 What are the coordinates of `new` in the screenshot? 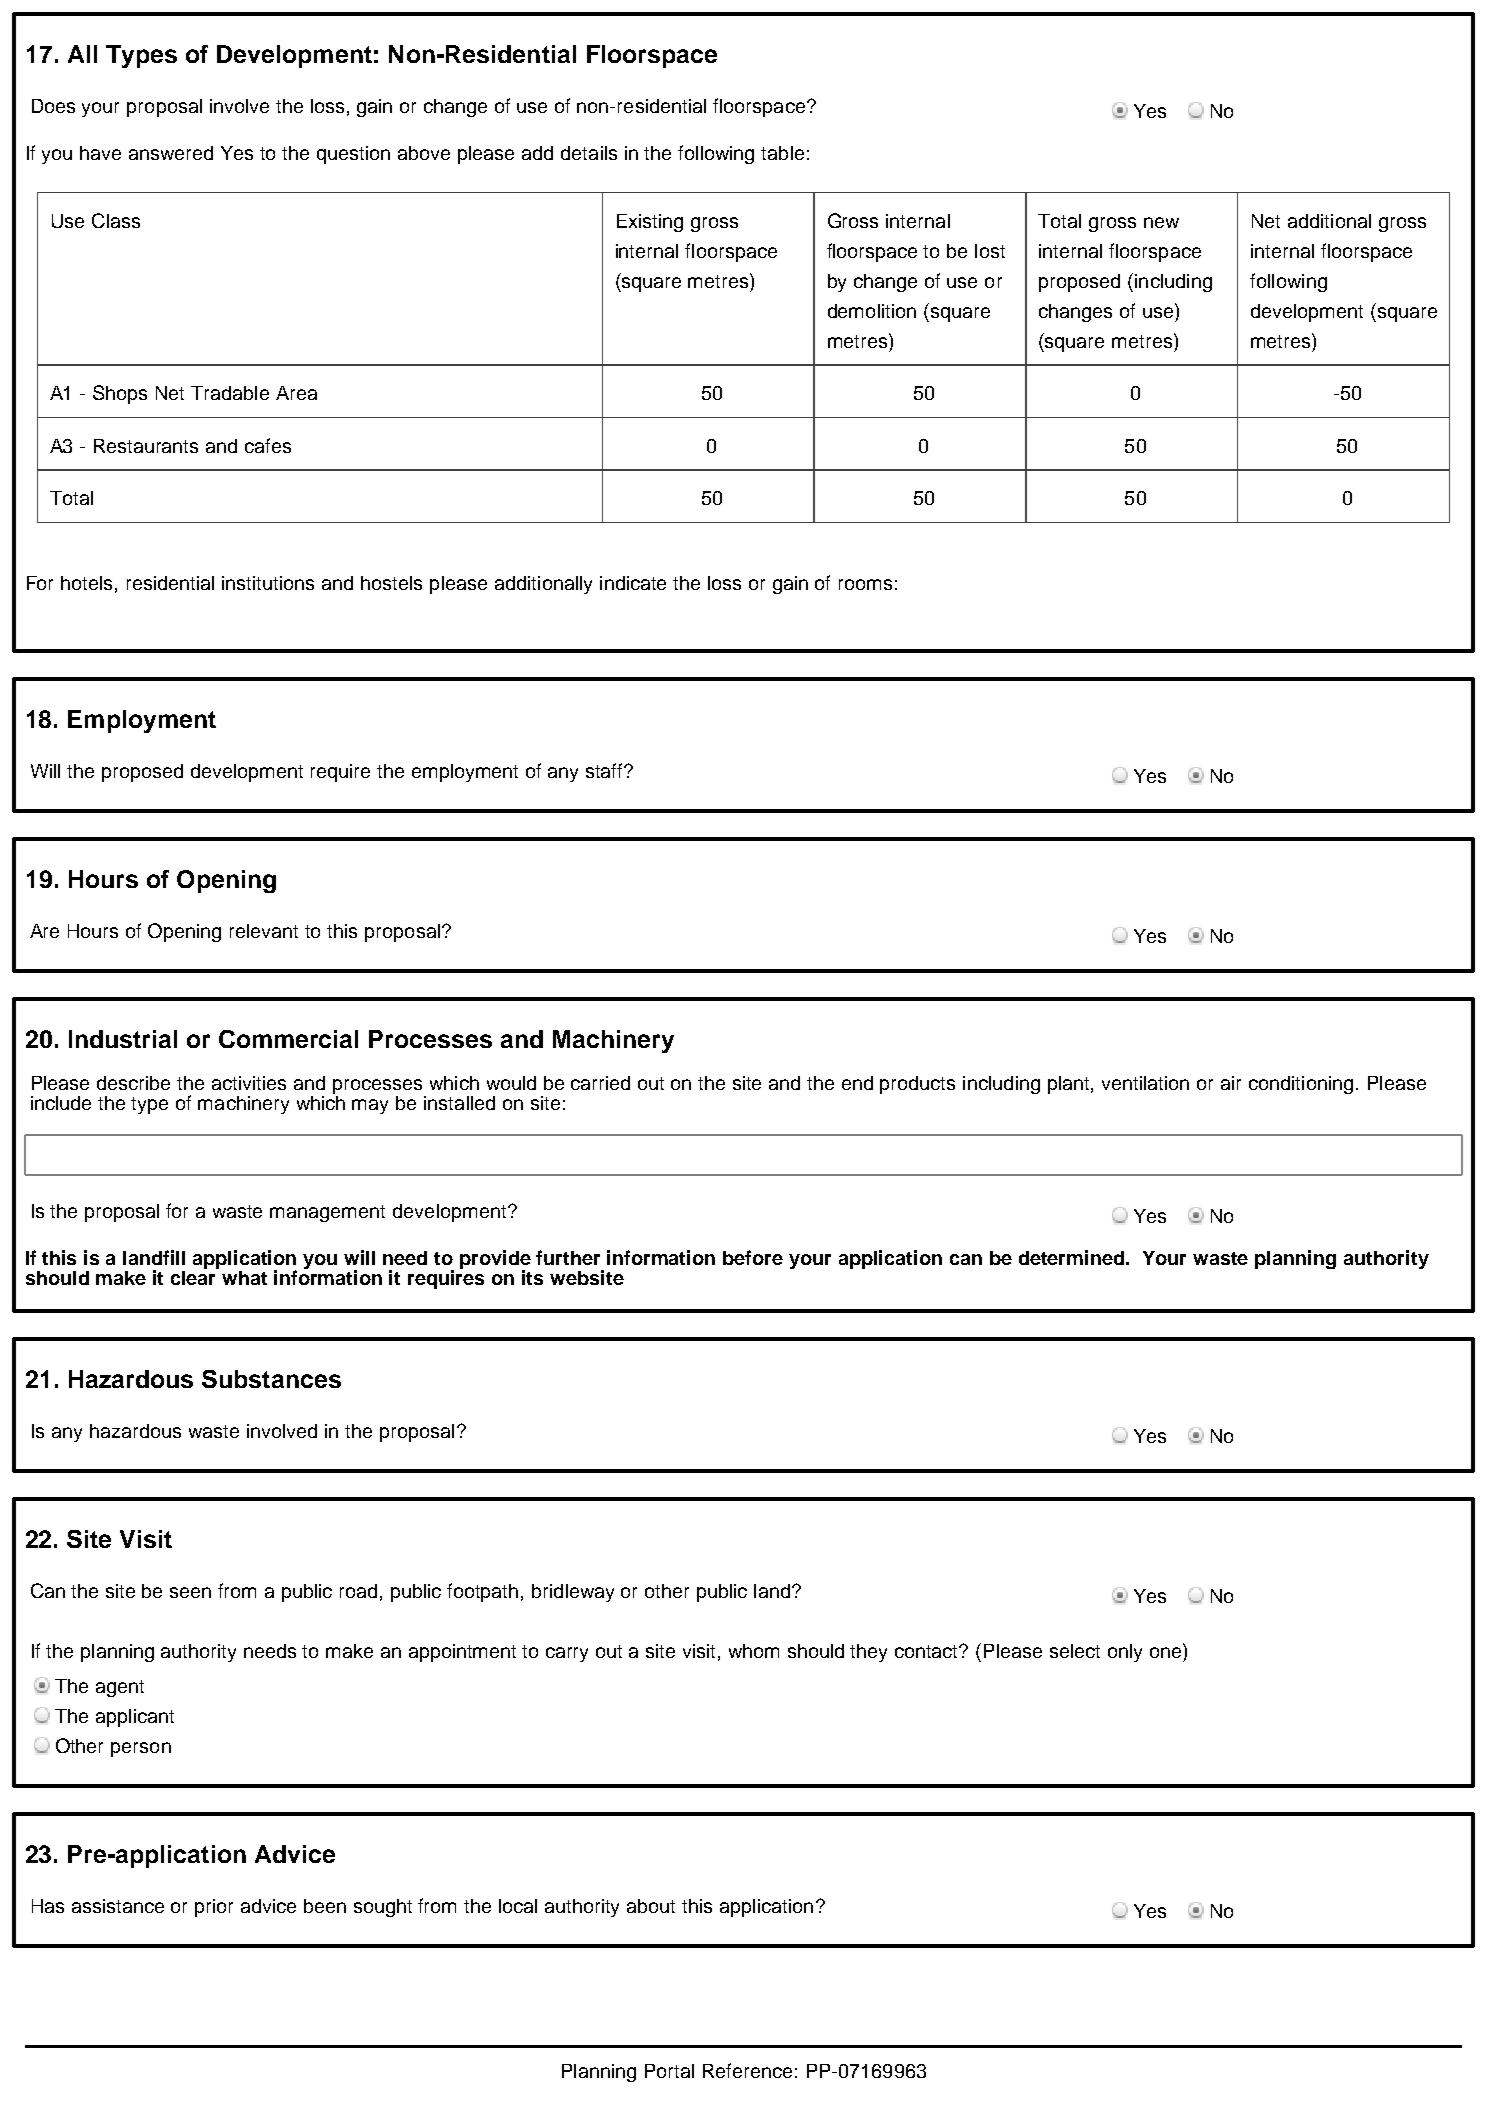 It's located at (1161, 222).
